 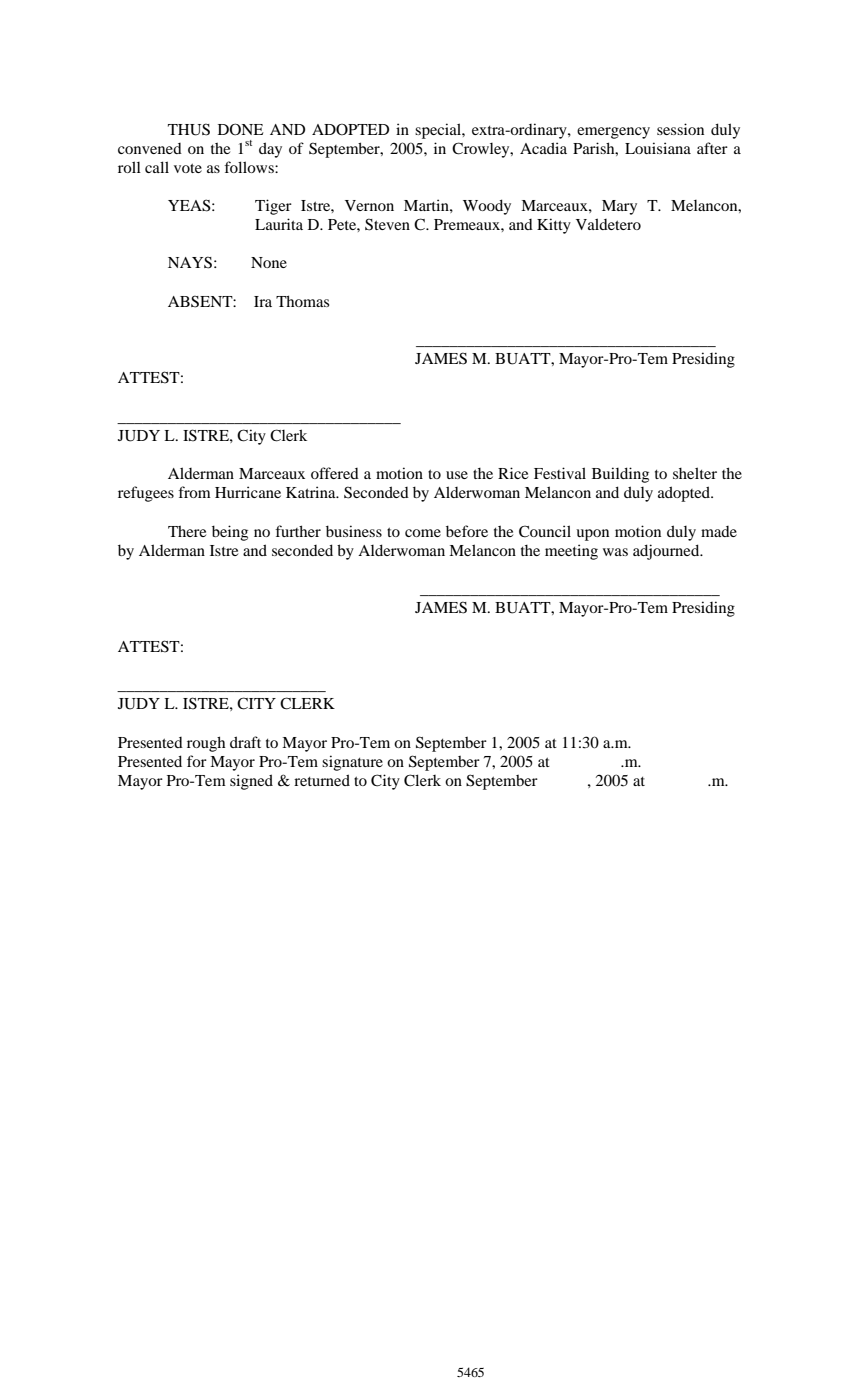 What do you see at coordinates (615, 552) in the screenshot?
I see `was` at bounding box center [615, 552].
